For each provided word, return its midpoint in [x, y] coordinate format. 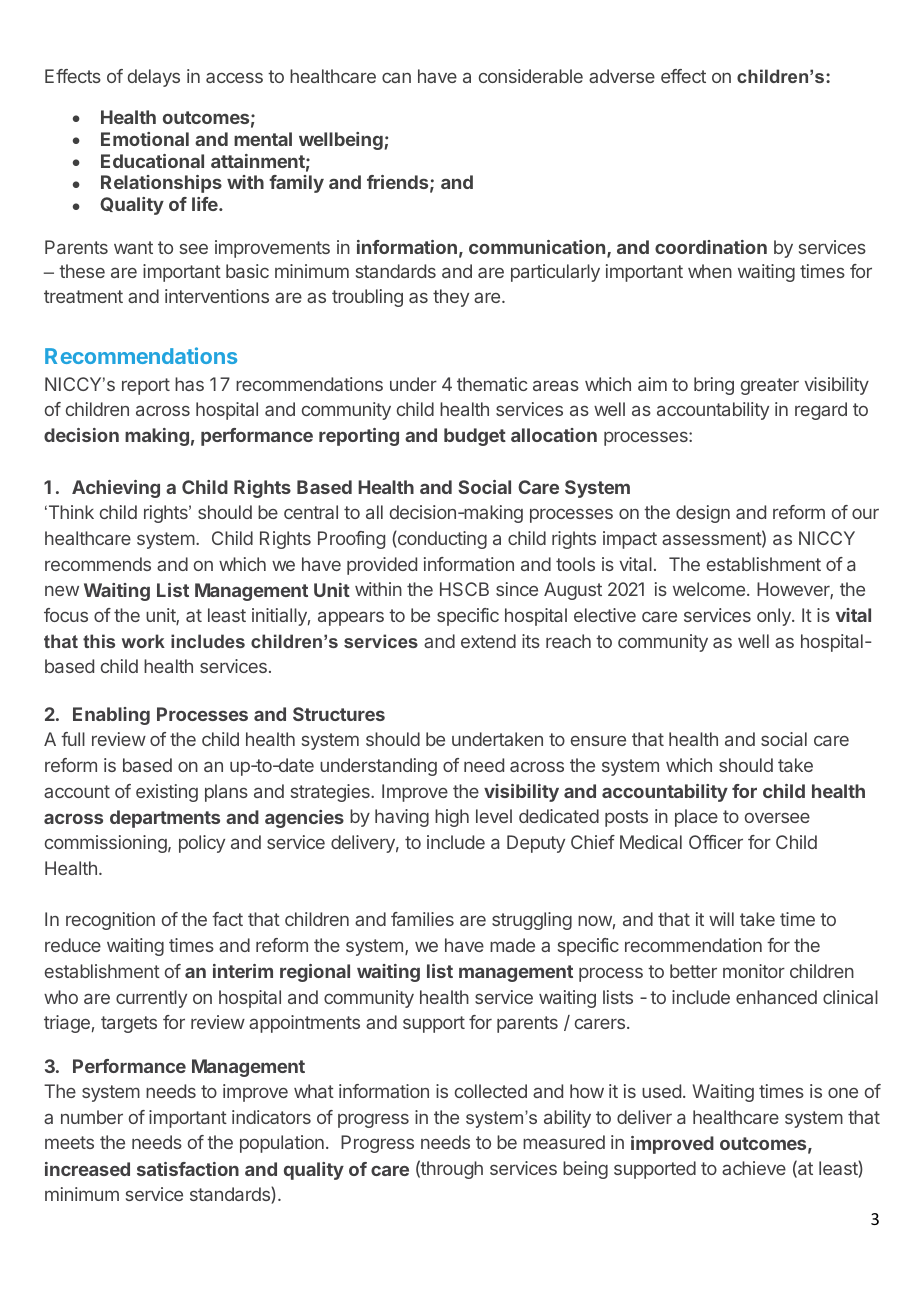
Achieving [116, 489]
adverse [622, 76]
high [452, 818]
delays [154, 78]
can [396, 78]
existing [167, 793]
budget [475, 437]
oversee [777, 817]
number [92, 1117]
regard [821, 411]
